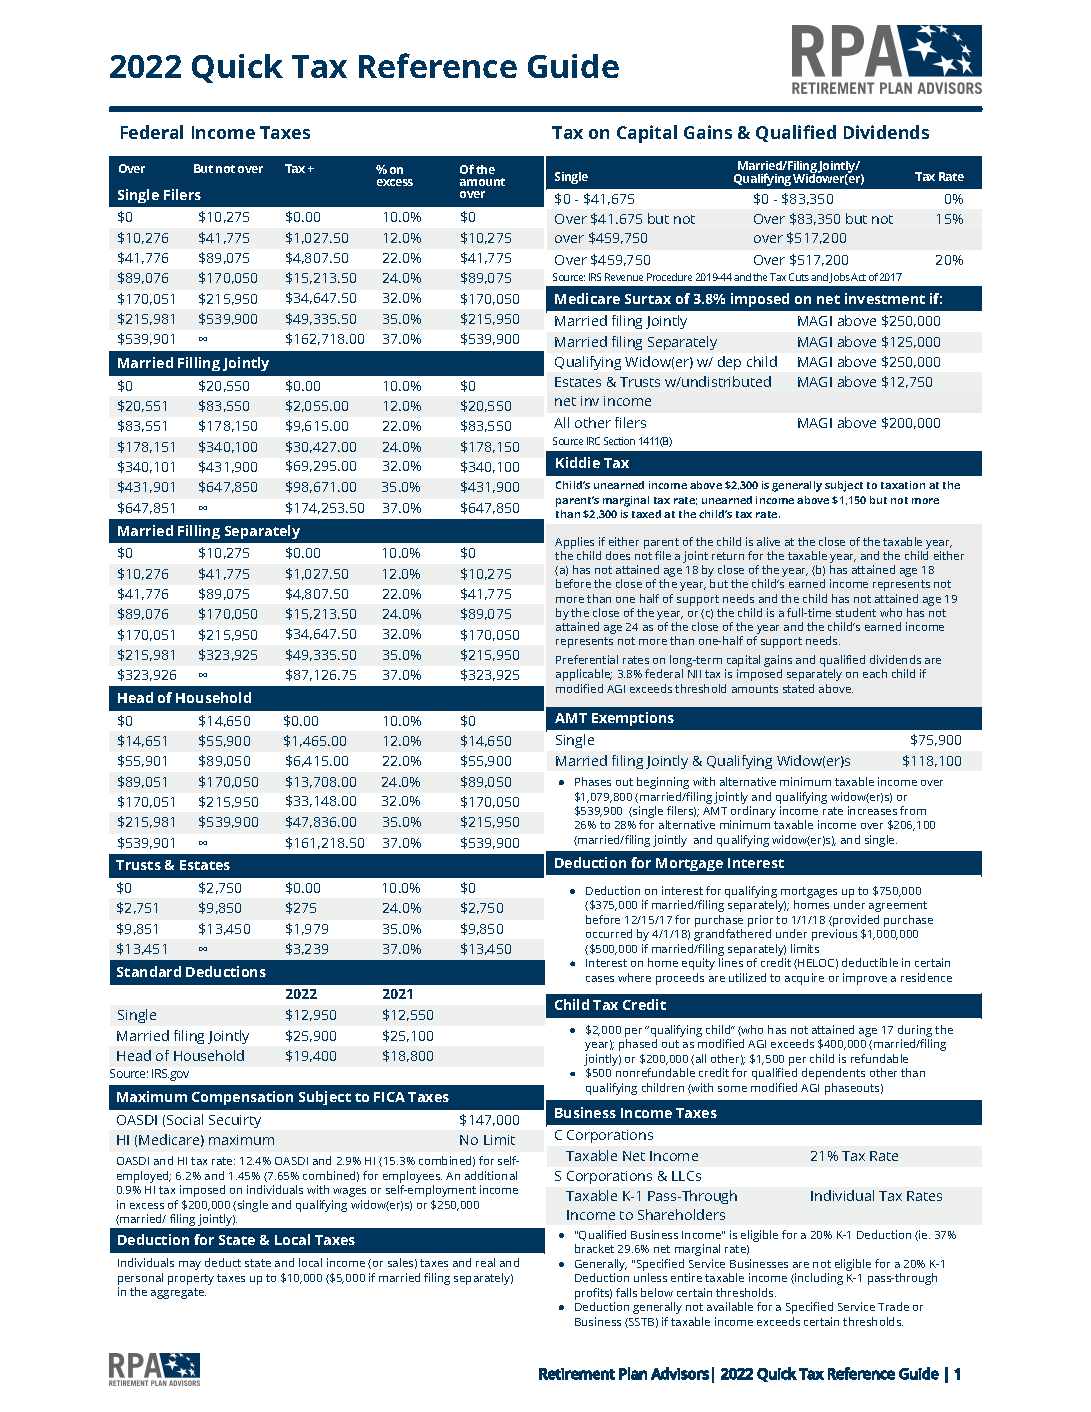 Image resolution: width=1091 pixels, height=1412 pixels. What do you see at coordinates (574, 543) in the screenshot?
I see `Applies` at bounding box center [574, 543].
